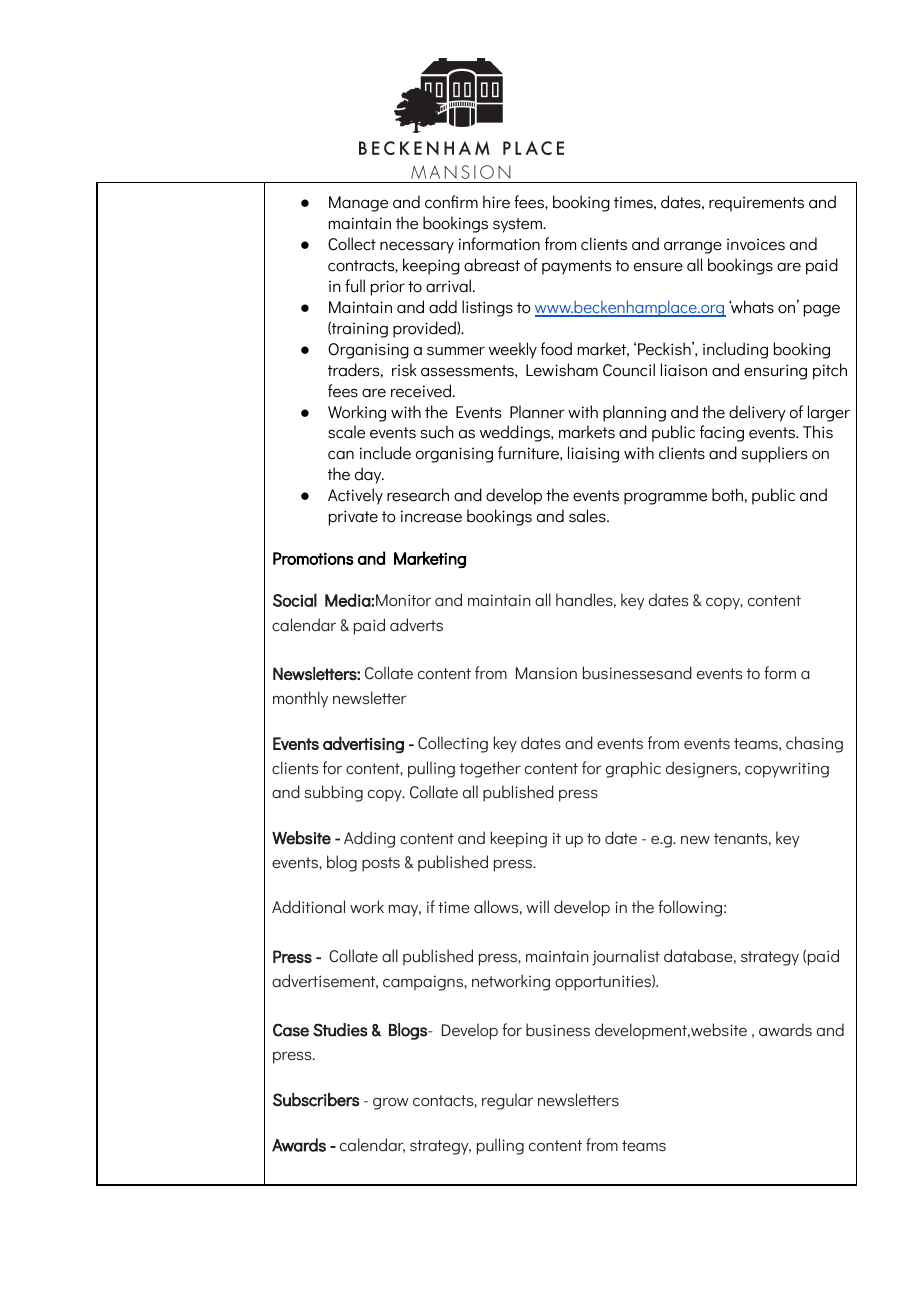  Describe the element at coordinates (346, 432) in the screenshot. I see `scale` at that location.
